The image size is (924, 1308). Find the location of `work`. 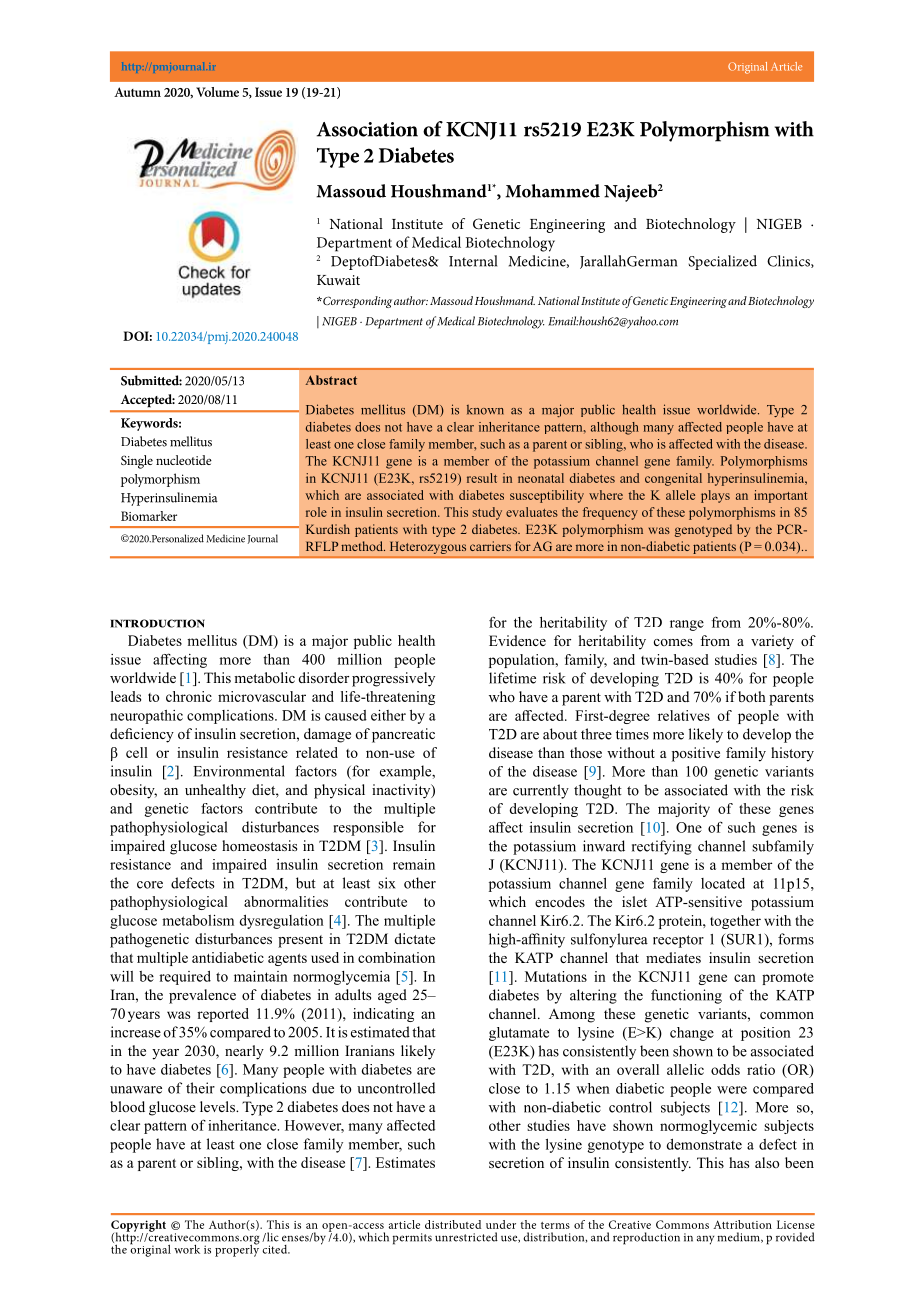

work is located at coordinates (187, 1249).
